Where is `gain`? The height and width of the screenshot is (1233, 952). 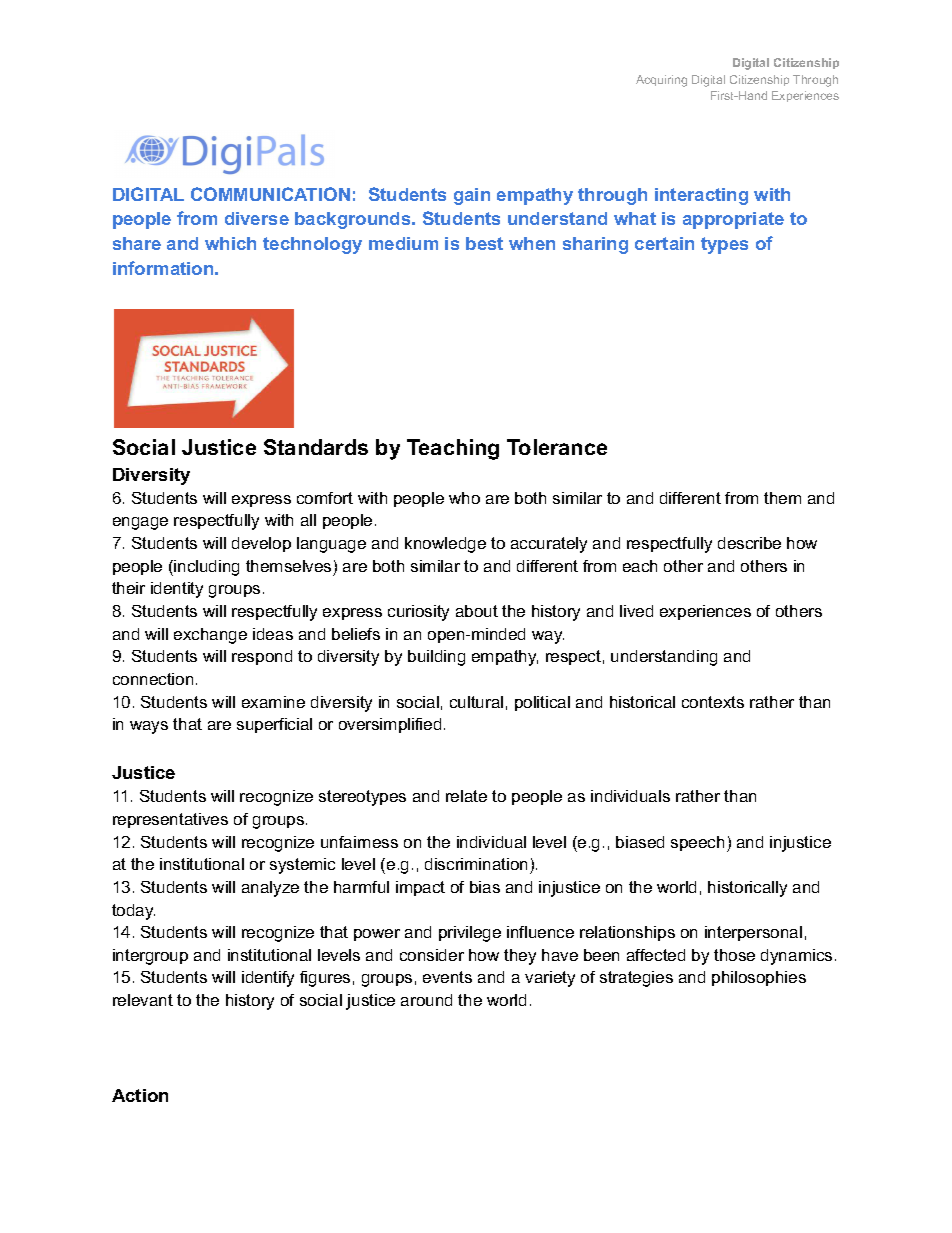 gain is located at coordinates (472, 196).
